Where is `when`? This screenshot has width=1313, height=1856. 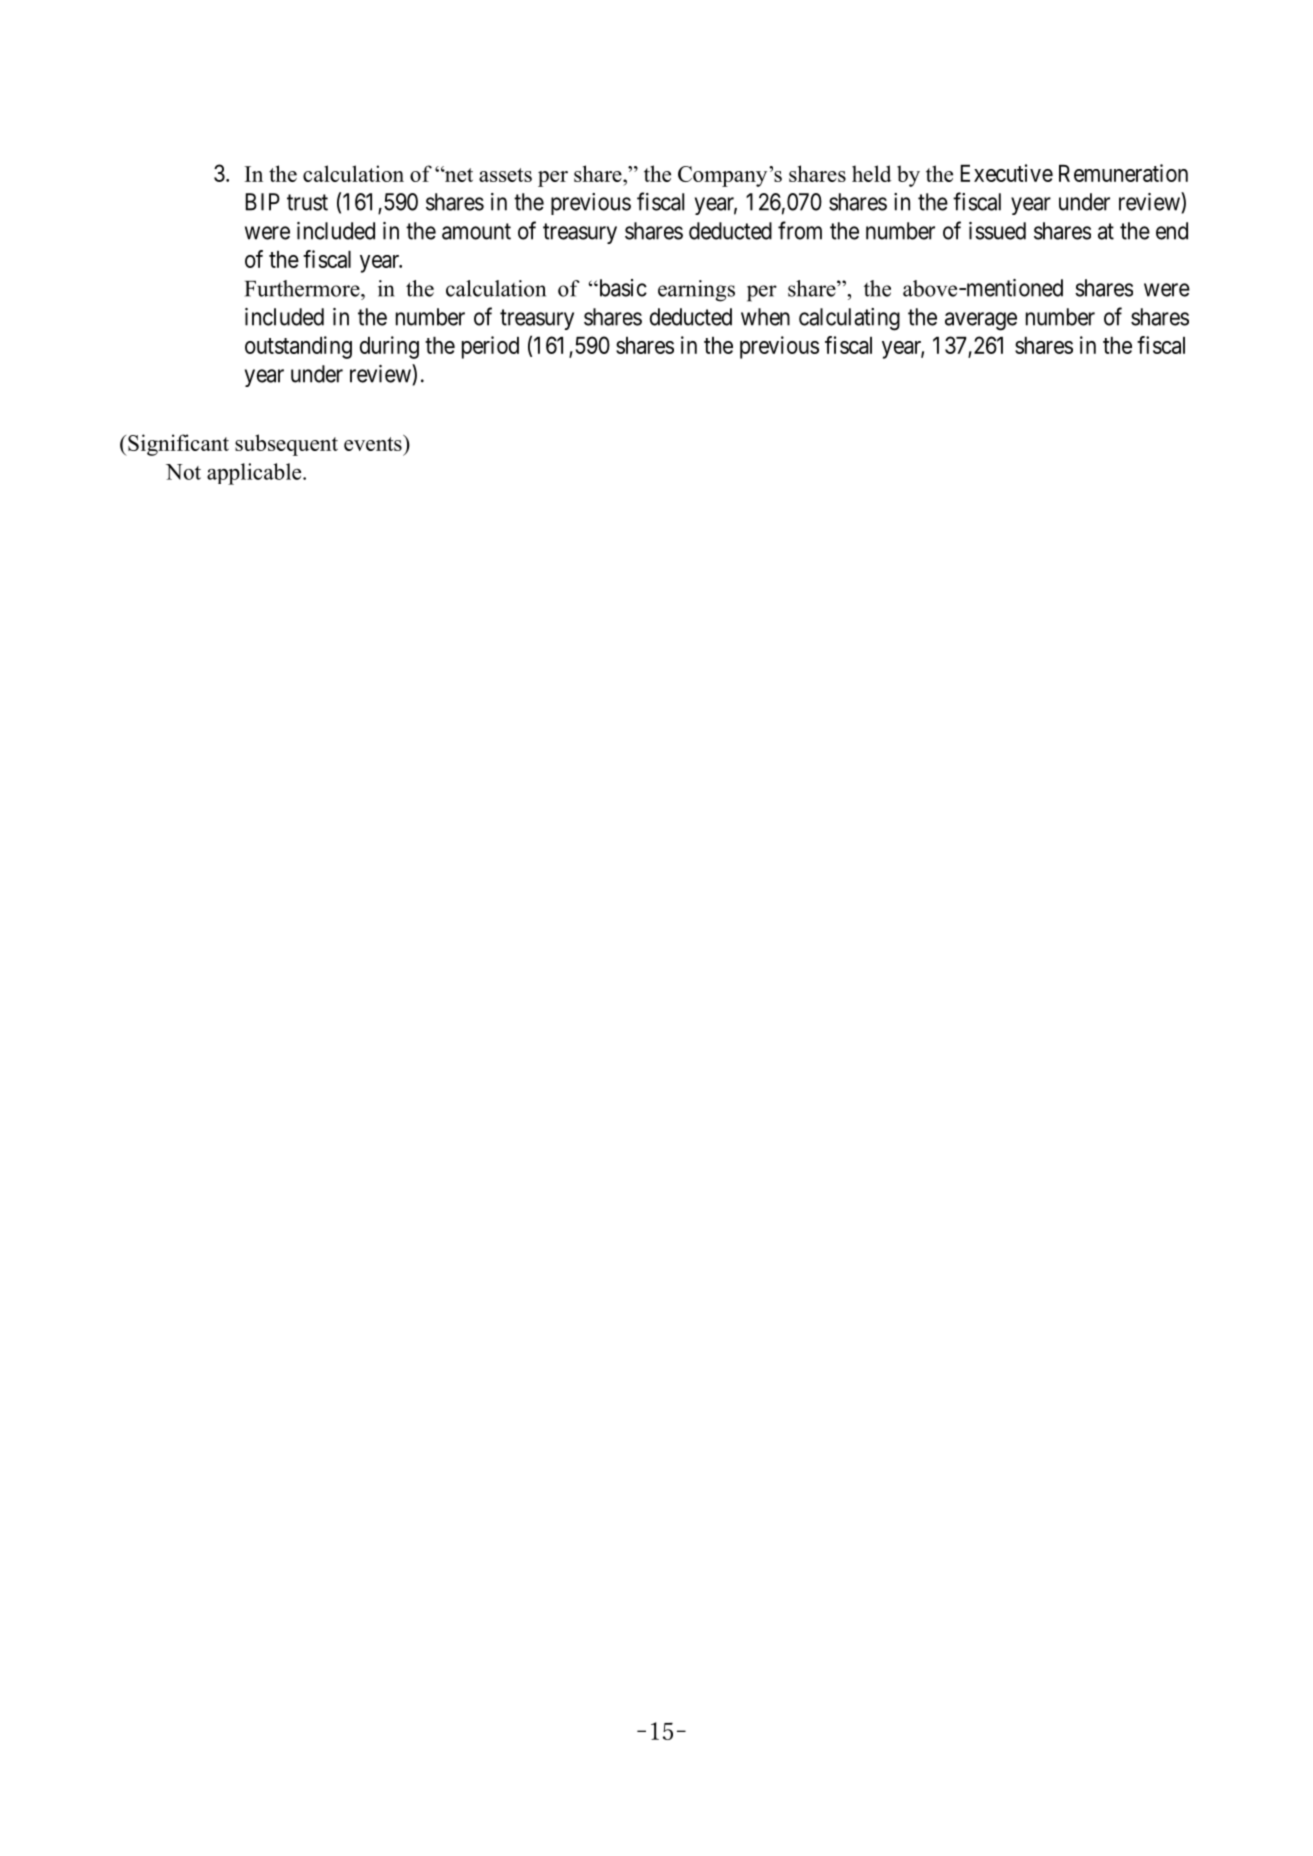 when is located at coordinates (765, 317).
